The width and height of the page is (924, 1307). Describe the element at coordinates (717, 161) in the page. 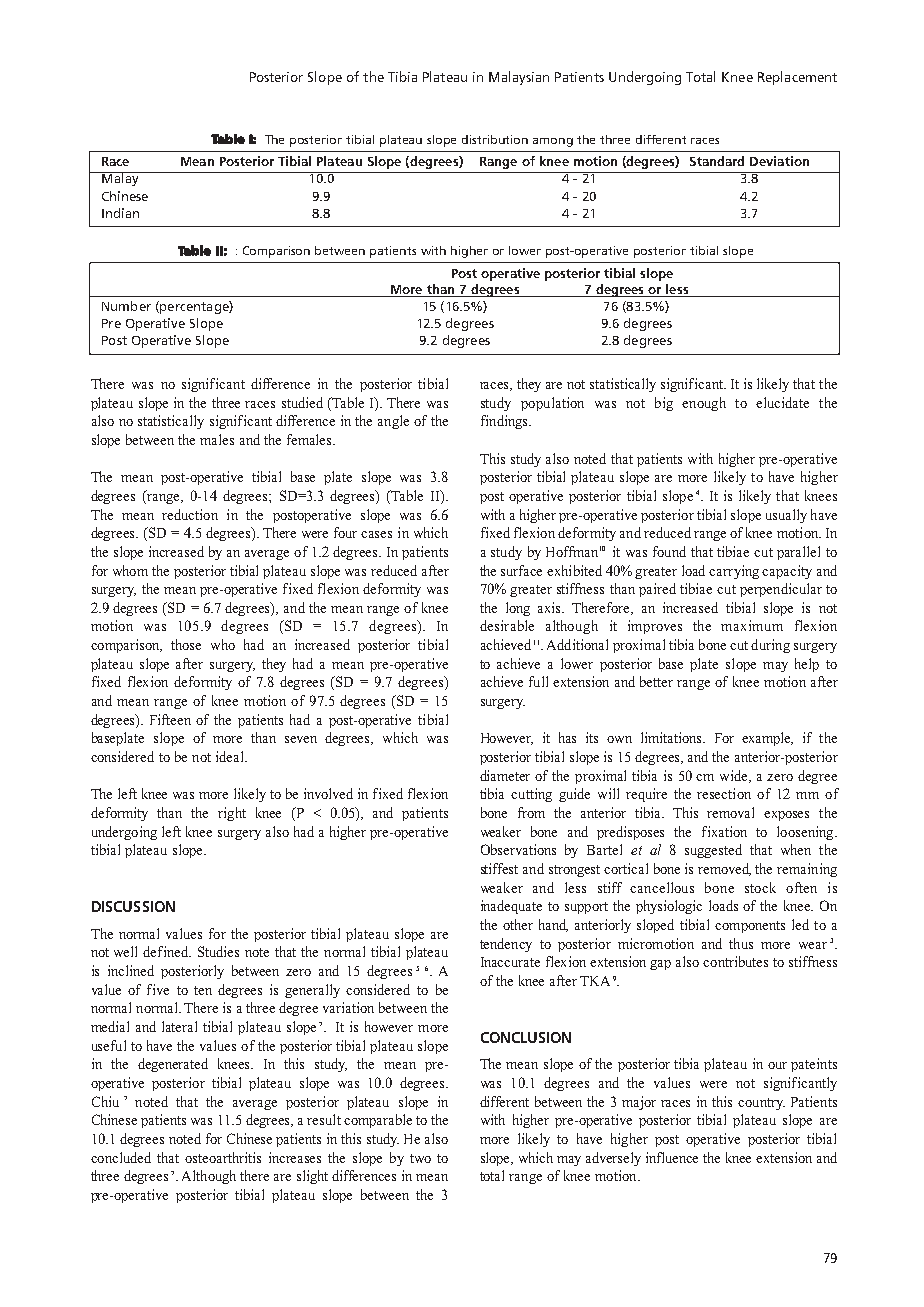

I see `Standard` at that location.
